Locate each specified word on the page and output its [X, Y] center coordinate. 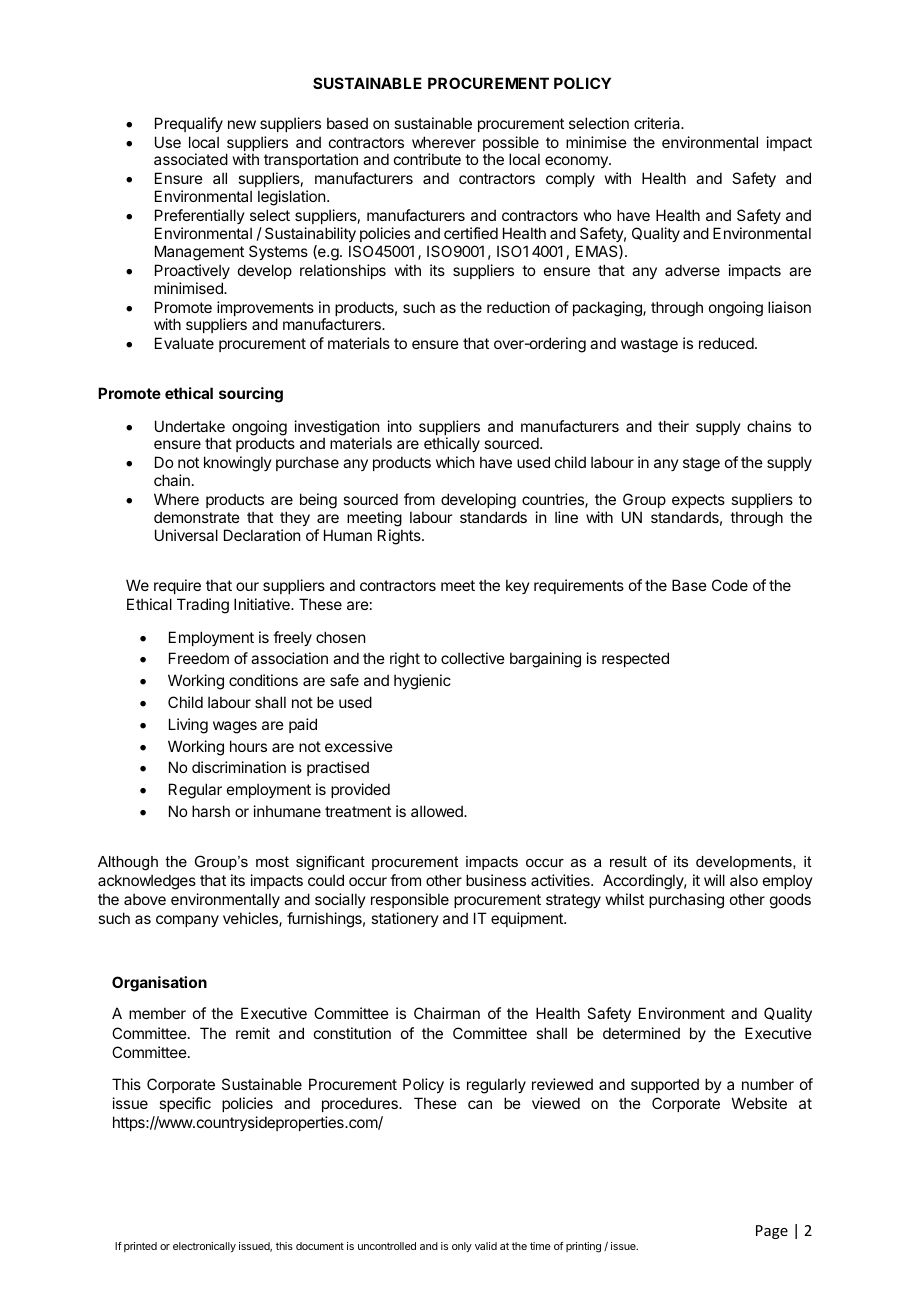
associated [191, 159]
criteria [658, 123]
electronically [204, 1247]
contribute [427, 159]
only [462, 1247]
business [496, 880]
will [714, 880]
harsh [211, 811]
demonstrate [197, 517]
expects [698, 503]
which [455, 462]
